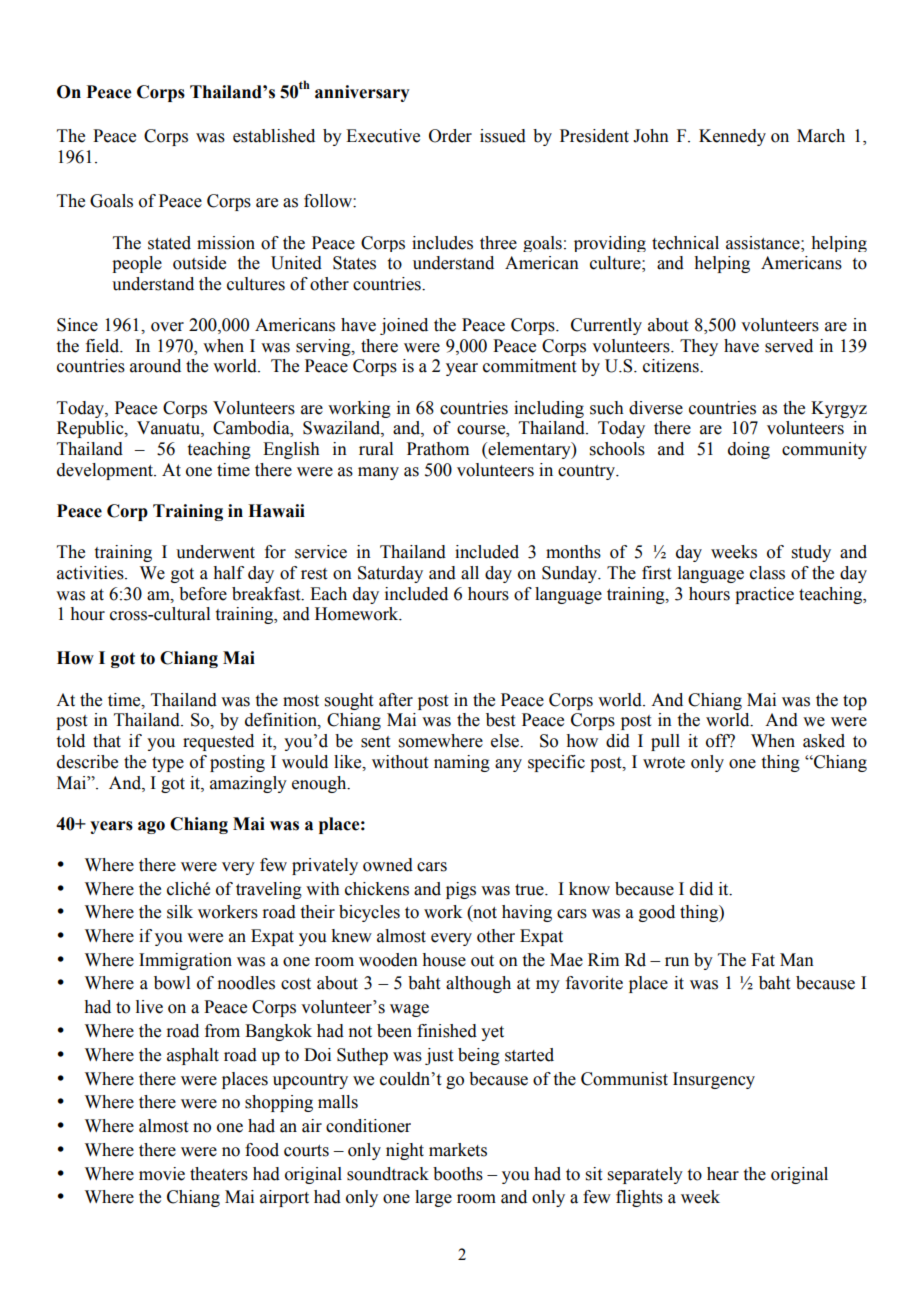  I want to click on hear, so click(723, 1174).
